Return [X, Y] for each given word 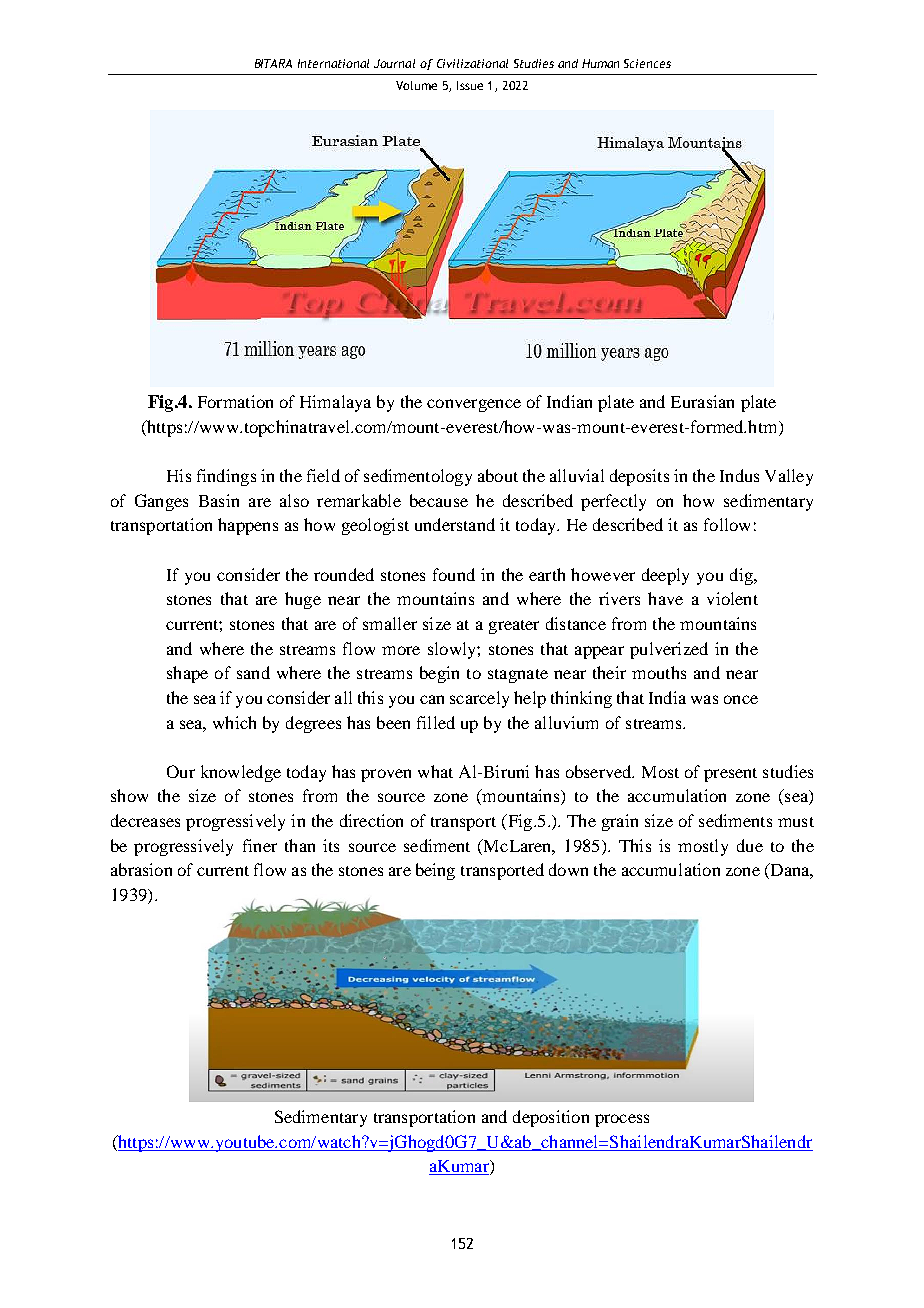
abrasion [141, 869]
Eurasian [702, 401]
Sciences [647, 63]
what [435, 771]
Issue [470, 85]
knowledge [241, 773]
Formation [235, 401]
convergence [474, 405]
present [730, 775]
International [333, 63]
